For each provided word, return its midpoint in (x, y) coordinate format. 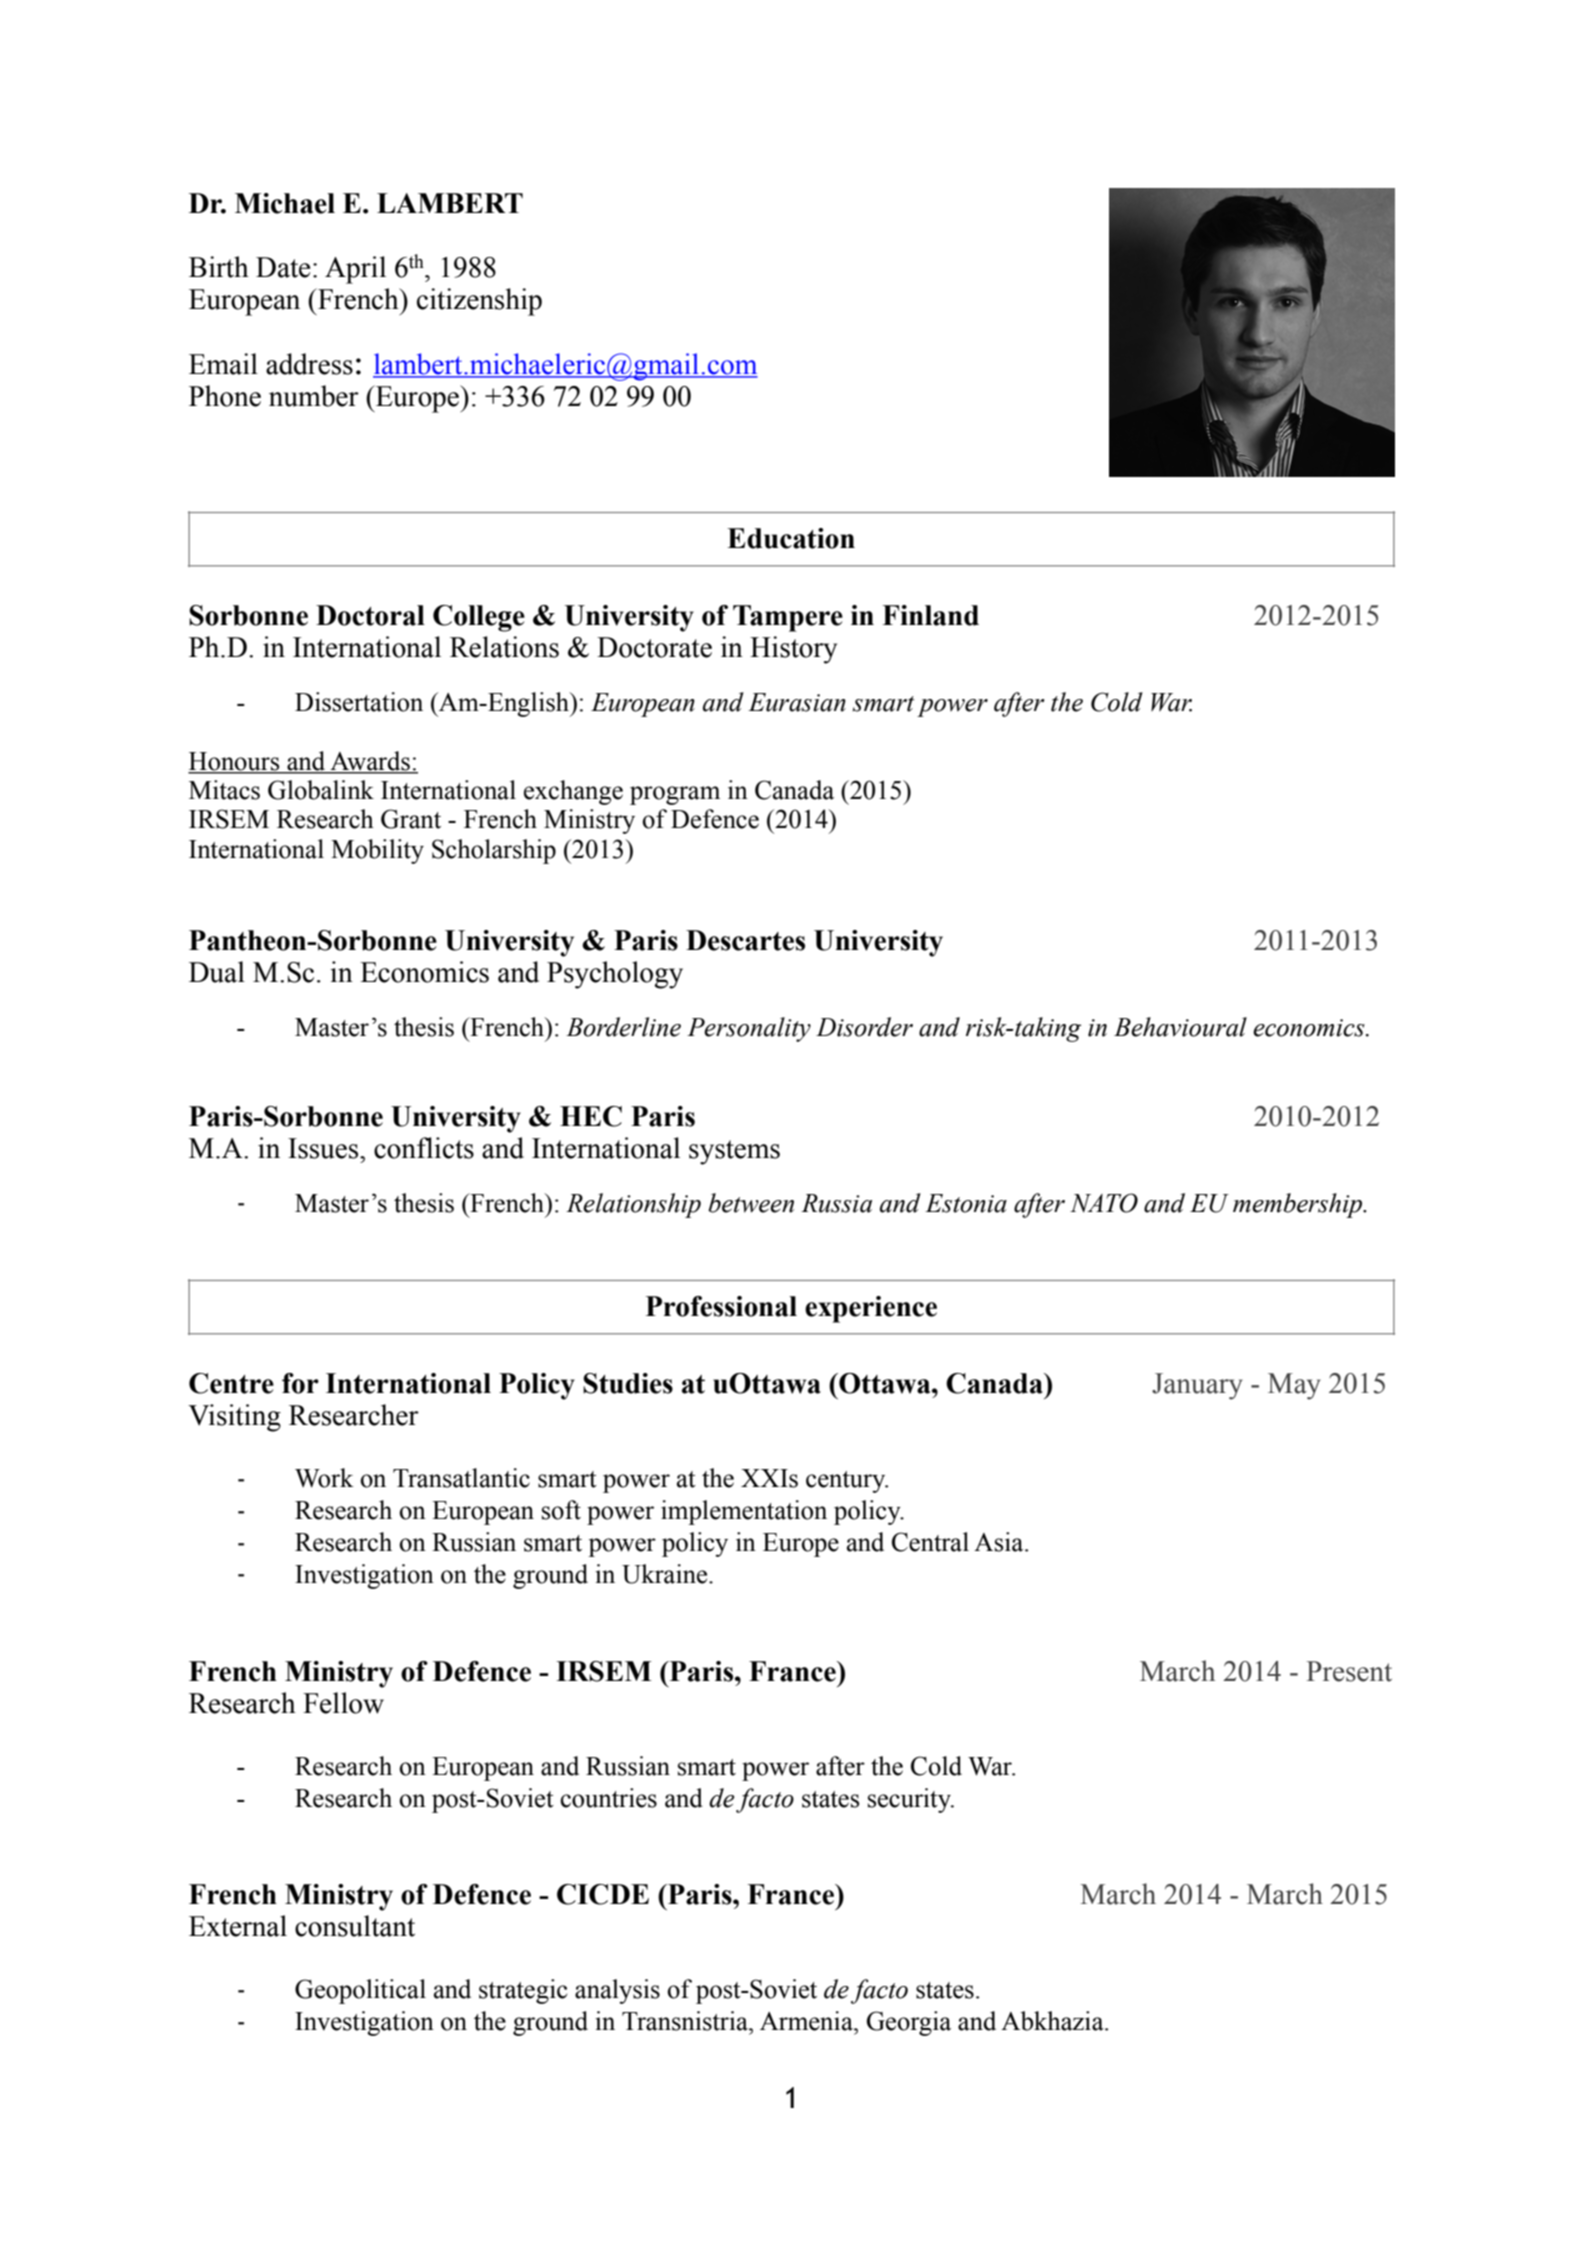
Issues (324, 1148)
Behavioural (1180, 1027)
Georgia (909, 2023)
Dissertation (359, 702)
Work (324, 1478)
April (355, 270)
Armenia (807, 2021)
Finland (931, 615)
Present (1349, 1671)
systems (734, 1152)
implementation (744, 1512)
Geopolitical (360, 1991)
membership (1299, 1205)
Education (791, 538)
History (793, 650)
